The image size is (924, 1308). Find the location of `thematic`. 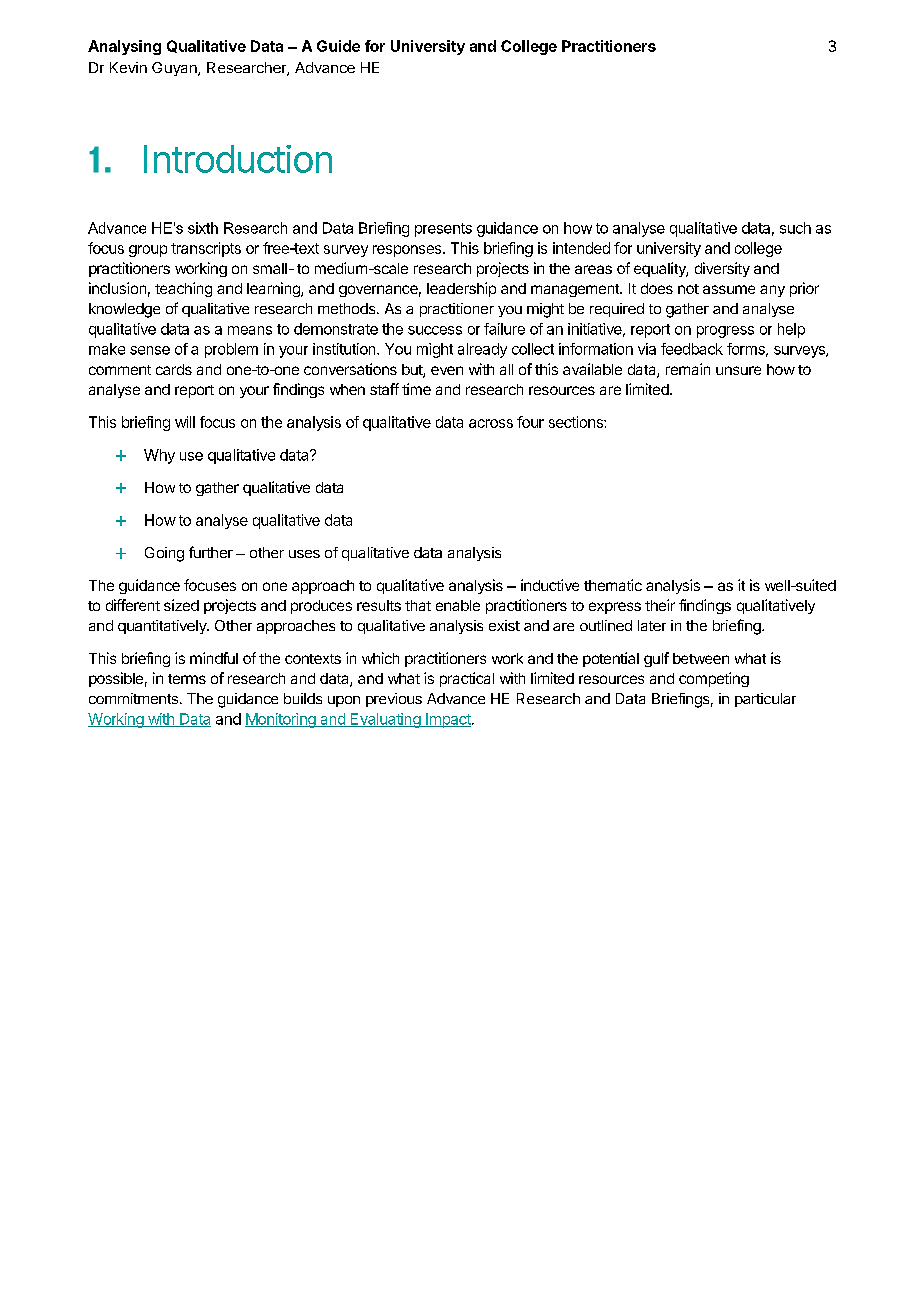

thematic is located at coordinates (613, 585).
